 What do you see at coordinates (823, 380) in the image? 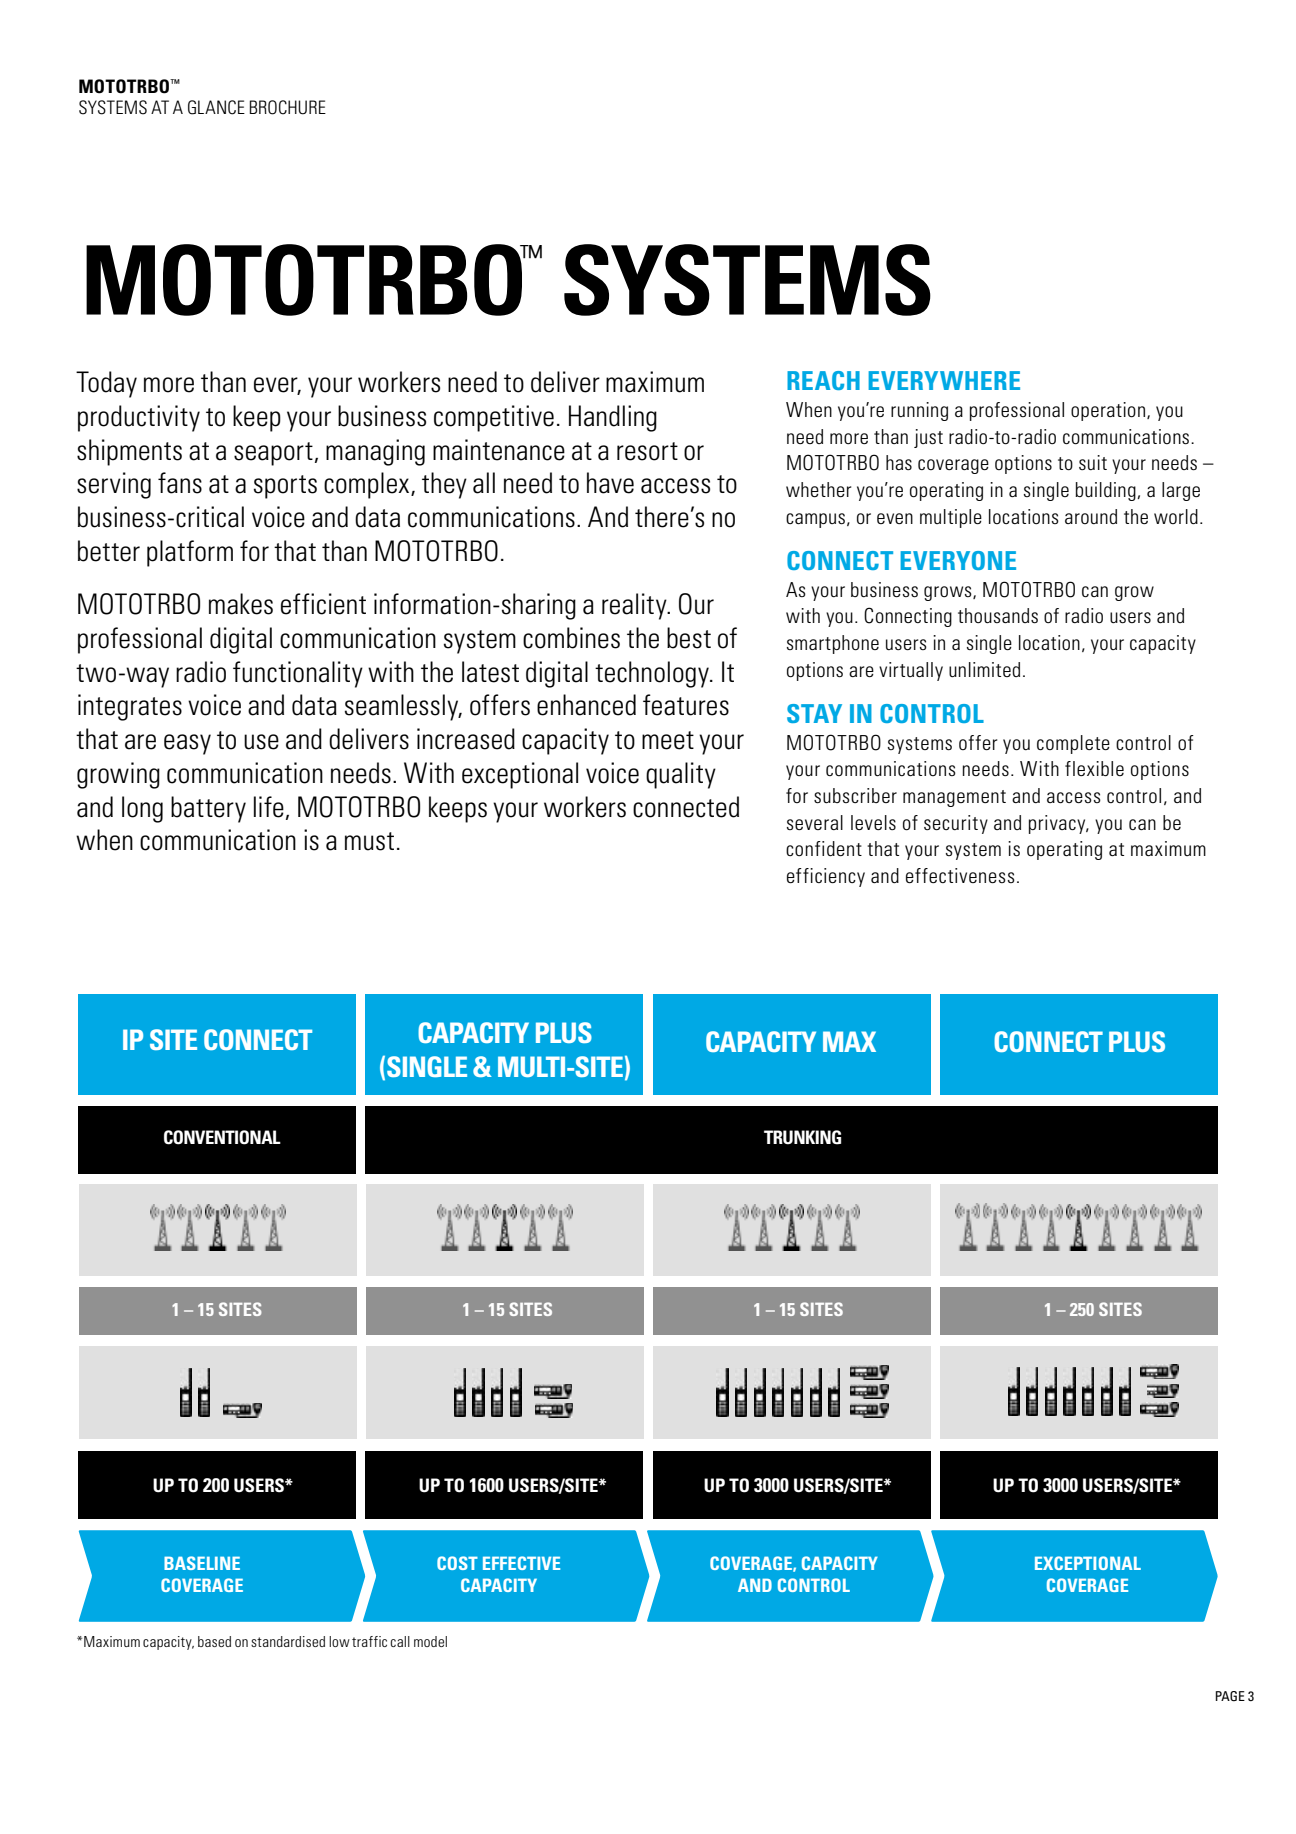
I see `REACH` at bounding box center [823, 380].
